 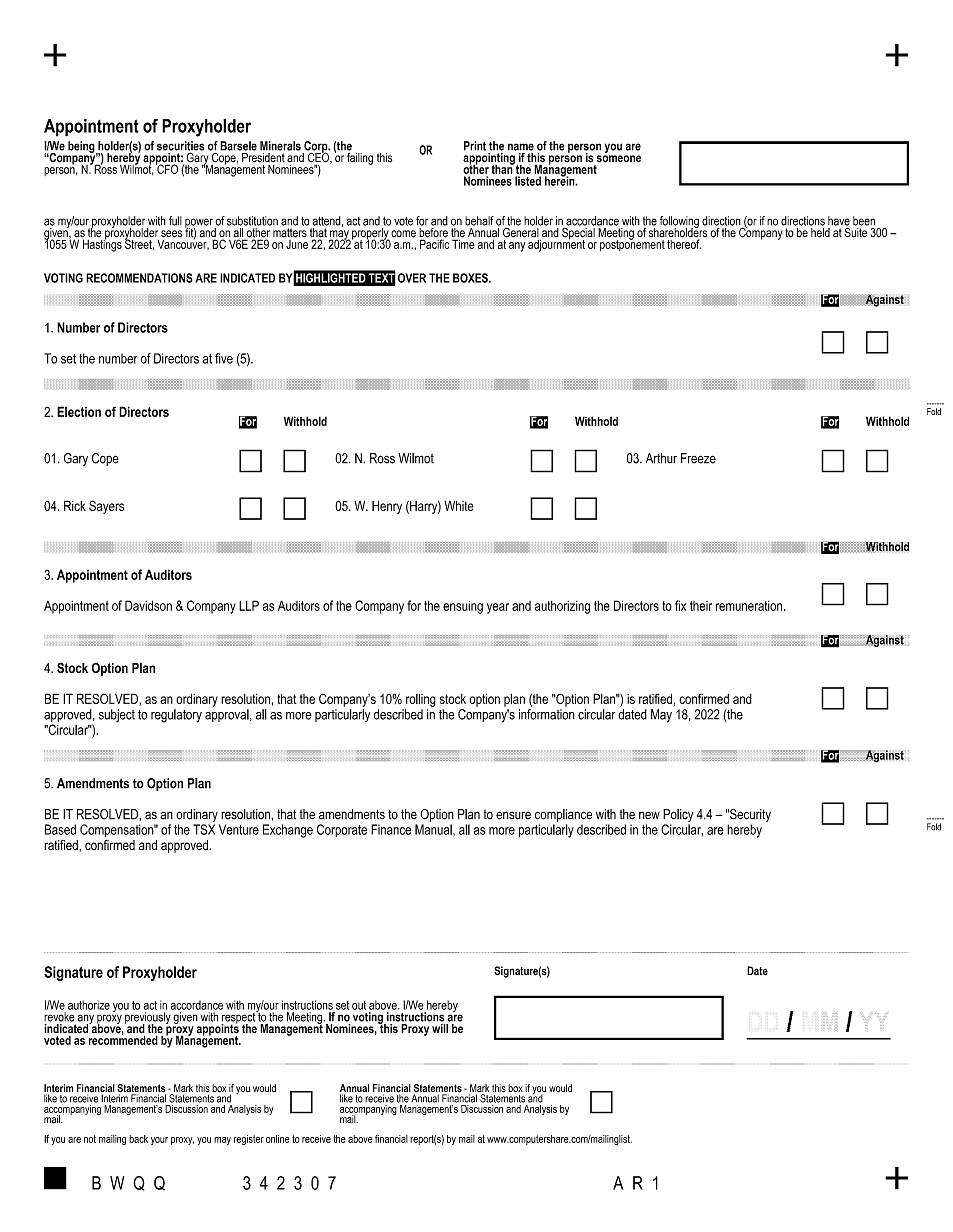 What do you see at coordinates (513, 815) in the screenshot?
I see `ensure` at bounding box center [513, 815].
